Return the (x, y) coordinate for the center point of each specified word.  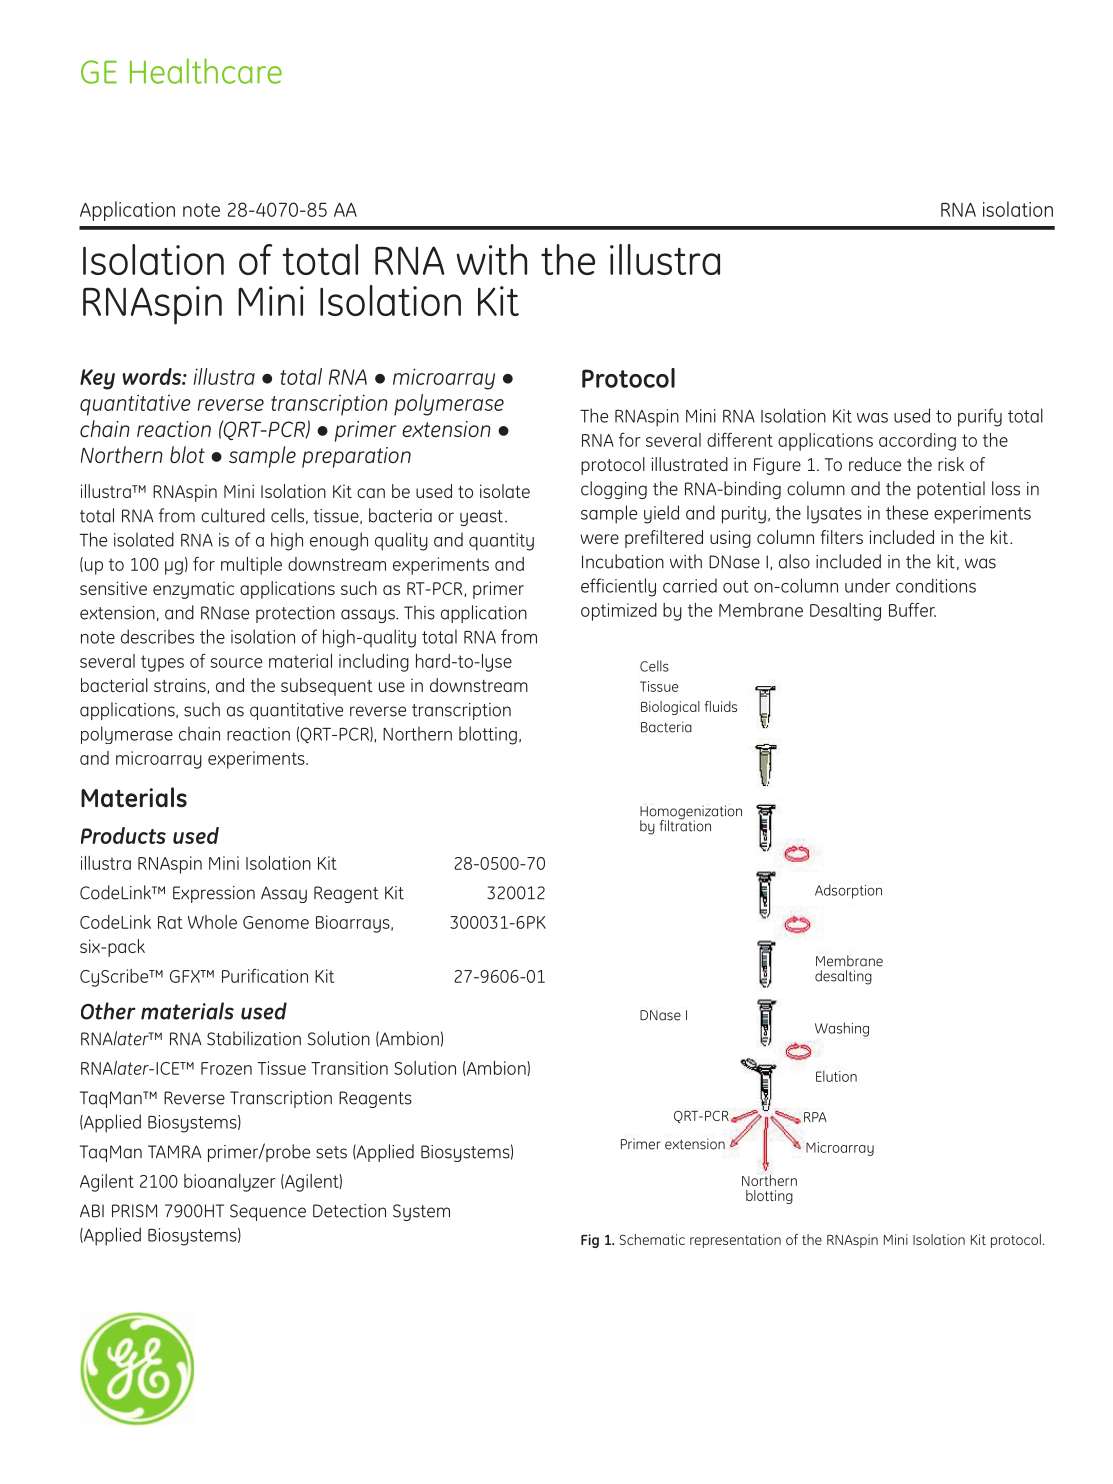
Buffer (912, 609)
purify (980, 417)
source (236, 663)
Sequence (268, 1212)
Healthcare (206, 71)
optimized (619, 612)
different (740, 439)
